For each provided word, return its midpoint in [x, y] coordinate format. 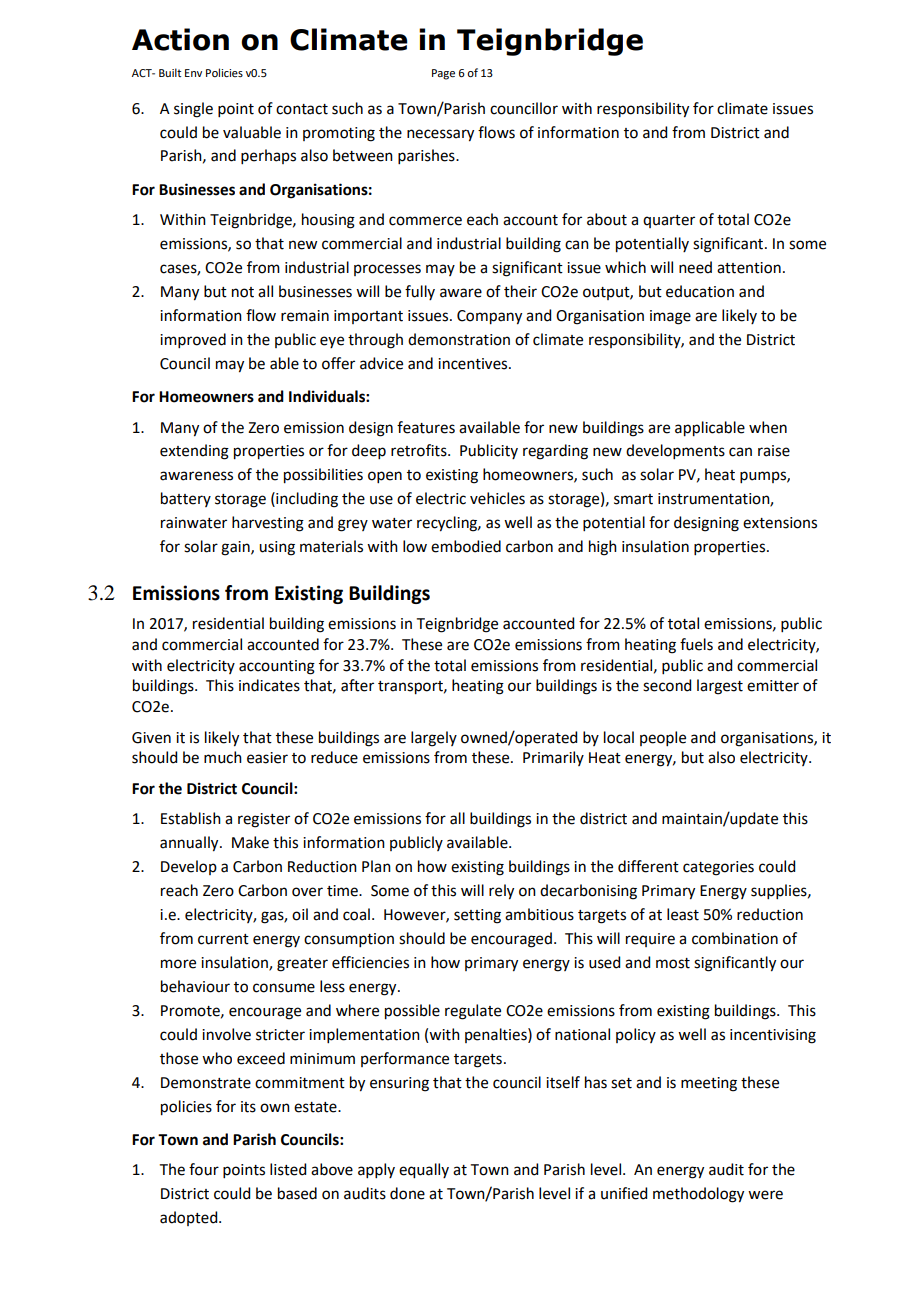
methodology [698, 1195]
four [204, 1169]
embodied [466, 546]
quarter [669, 221]
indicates [269, 685]
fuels [696, 644]
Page [443, 74]
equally [424, 1171]
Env [193, 73]
